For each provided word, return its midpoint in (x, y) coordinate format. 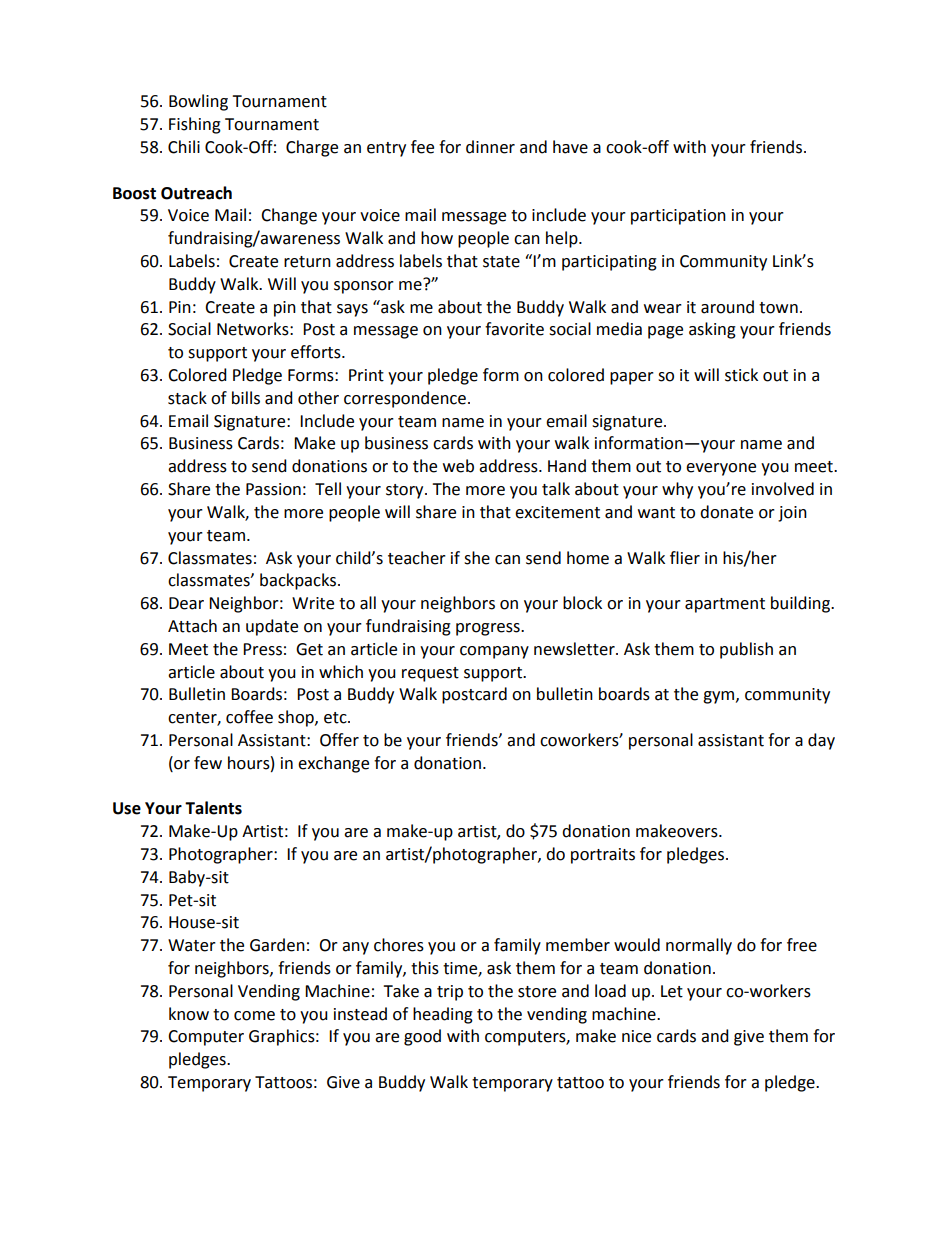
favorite (514, 329)
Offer (339, 740)
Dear (186, 603)
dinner (490, 147)
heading (443, 1015)
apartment (725, 605)
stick (741, 375)
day (821, 741)
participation (678, 217)
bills (246, 398)
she (477, 558)
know (189, 1014)
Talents (213, 808)
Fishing (195, 125)
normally (699, 946)
